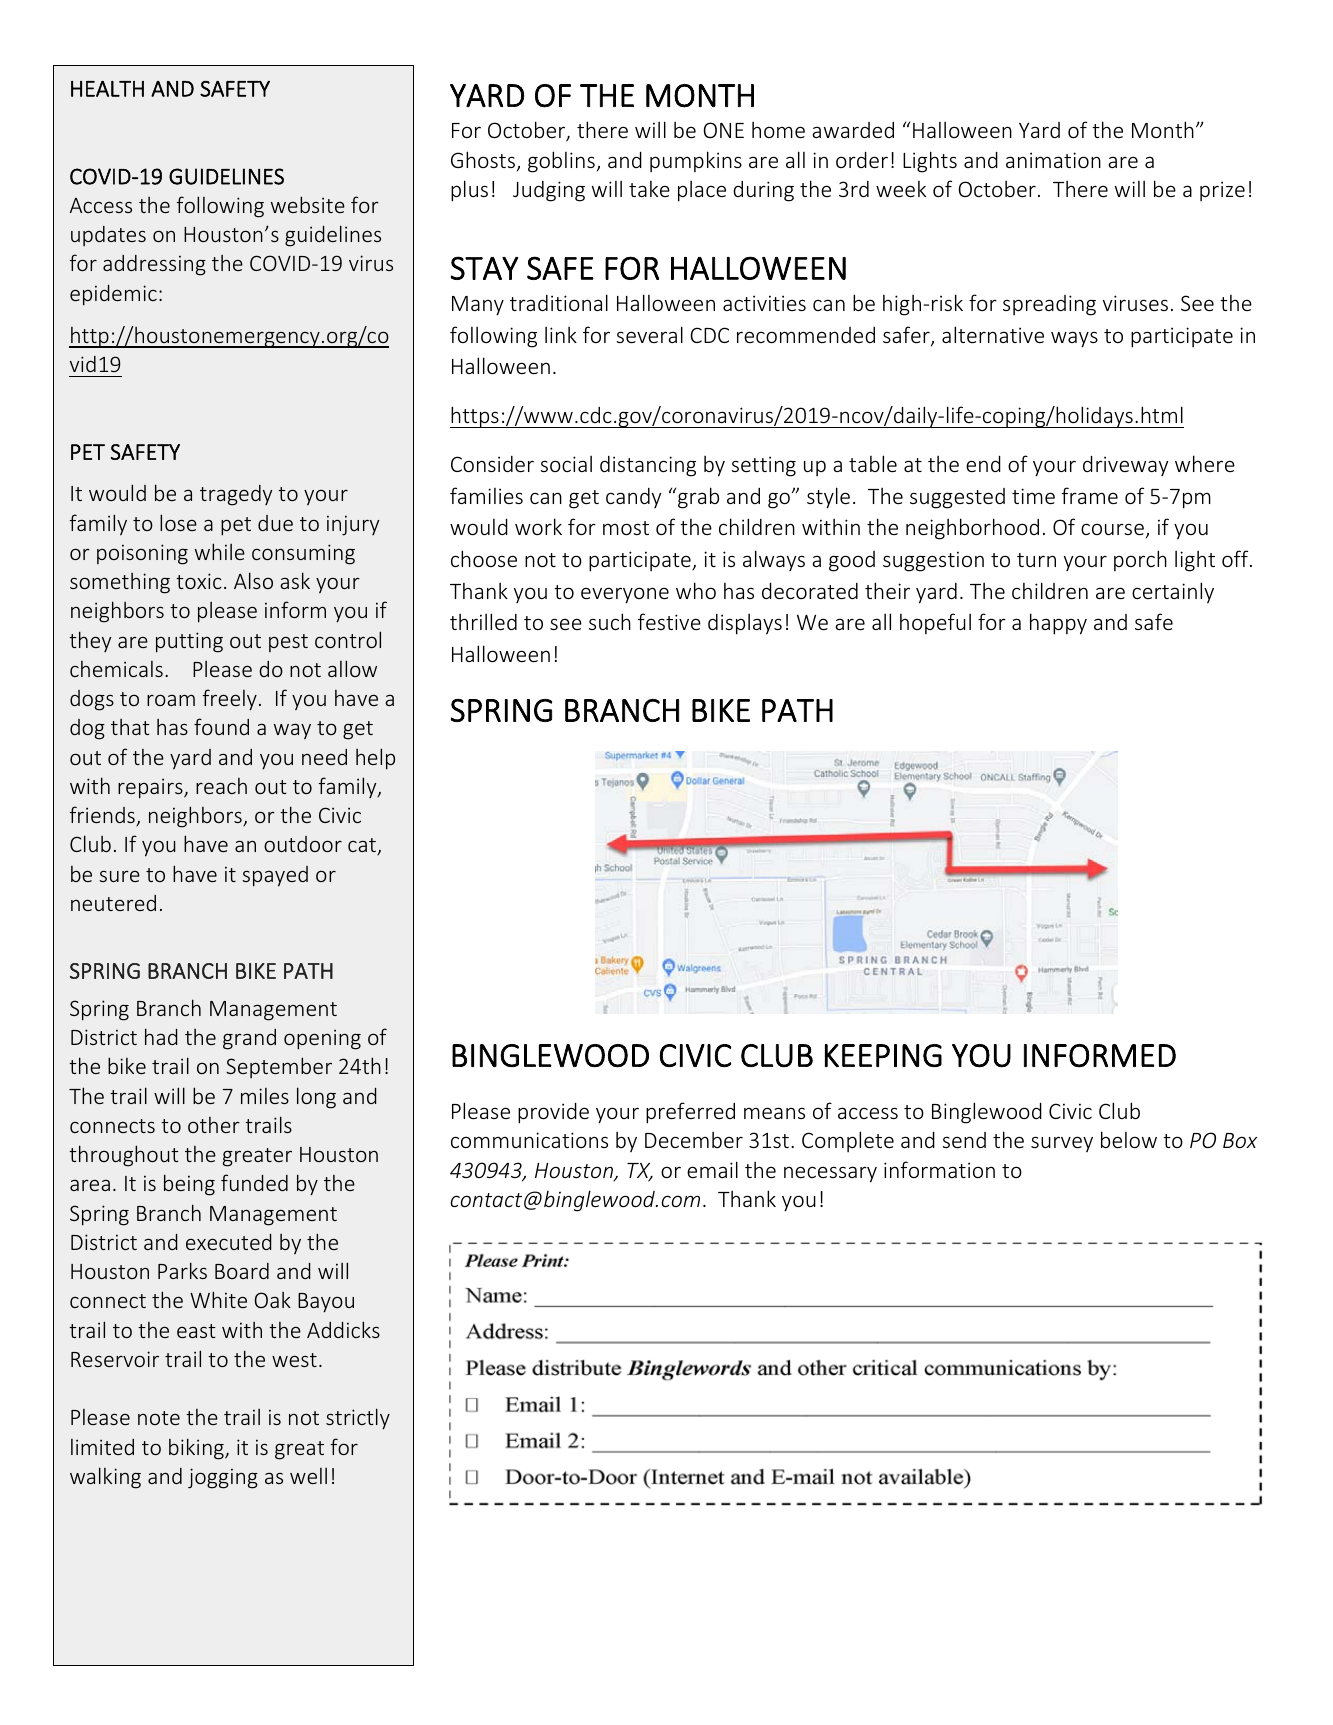 The height and width of the screenshot is (1725, 1333). Describe the element at coordinates (1062, 1144) in the screenshot. I see `survey` at that location.
